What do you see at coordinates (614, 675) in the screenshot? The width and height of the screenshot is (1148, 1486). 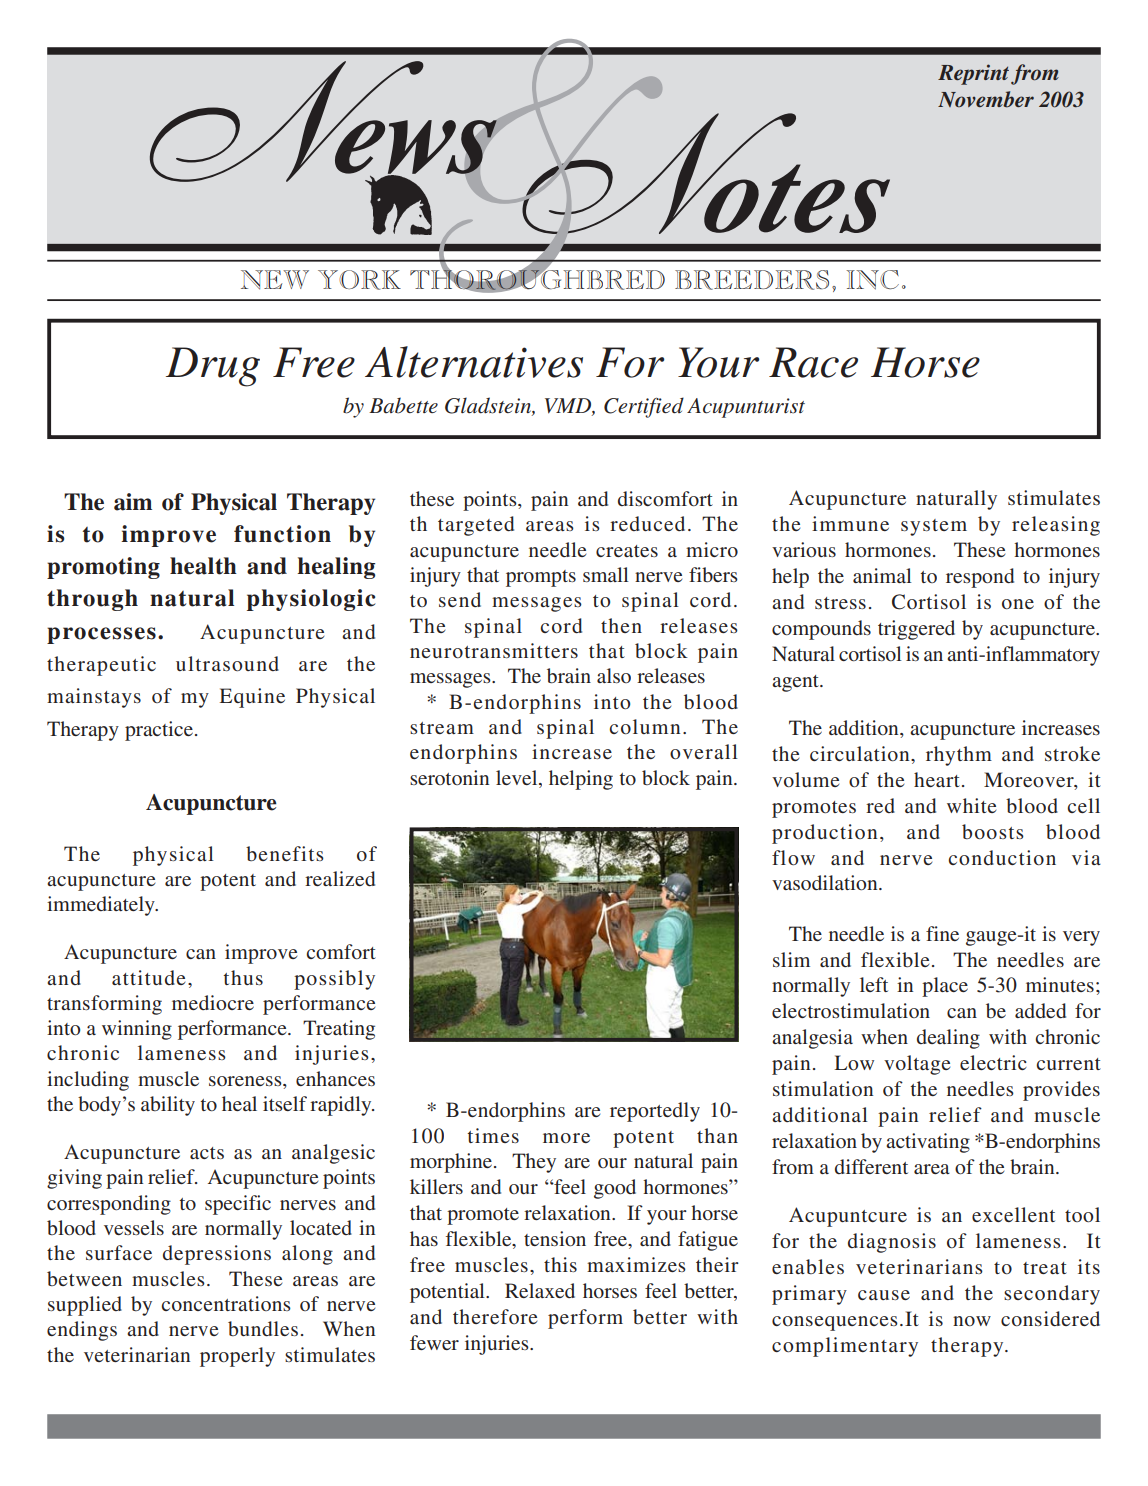 I see `also` at bounding box center [614, 675].
